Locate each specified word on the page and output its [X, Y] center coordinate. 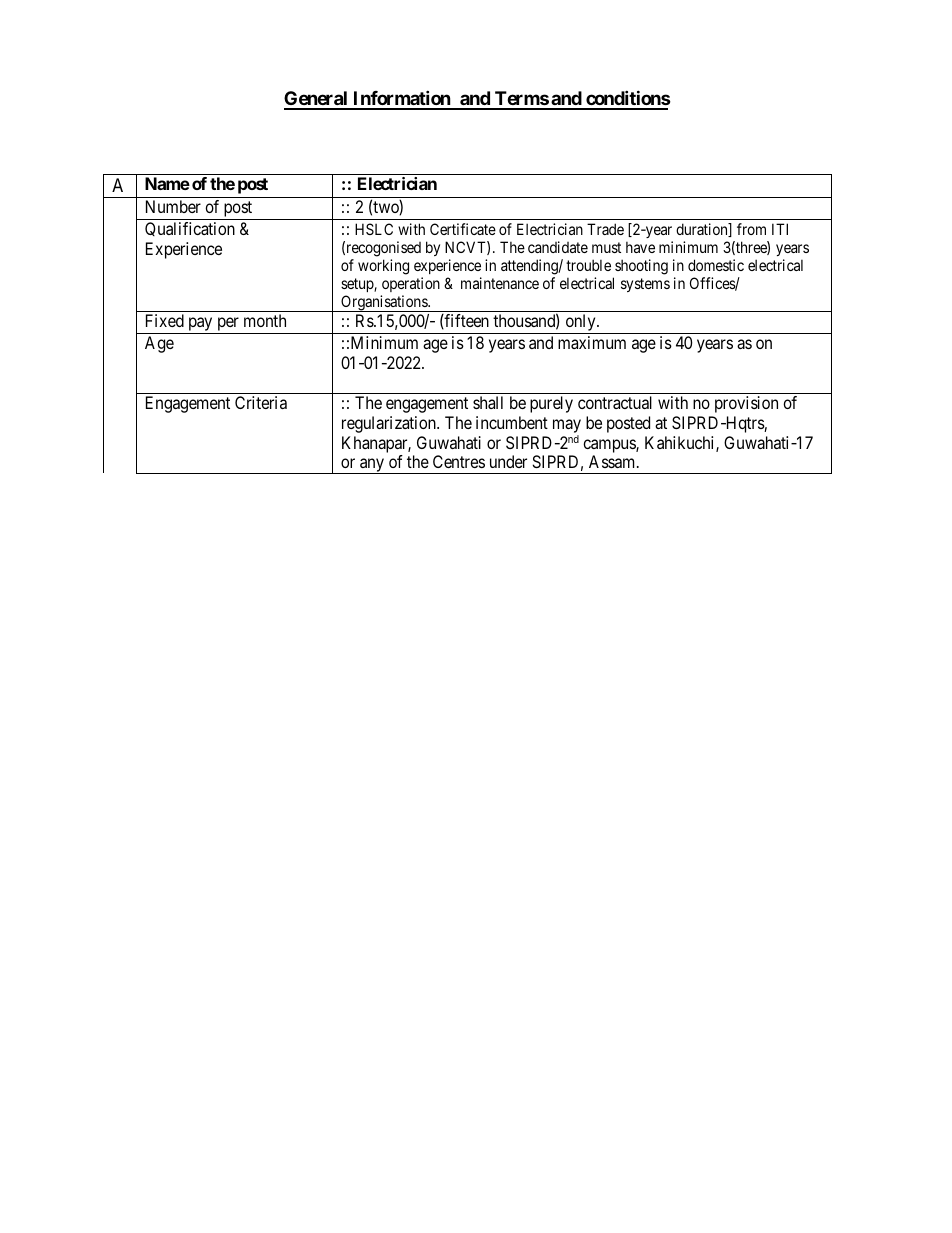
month [265, 320]
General [317, 100]
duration [703, 230]
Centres [459, 461]
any [372, 466]
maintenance [500, 283]
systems [645, 285]
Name [167, 183]
